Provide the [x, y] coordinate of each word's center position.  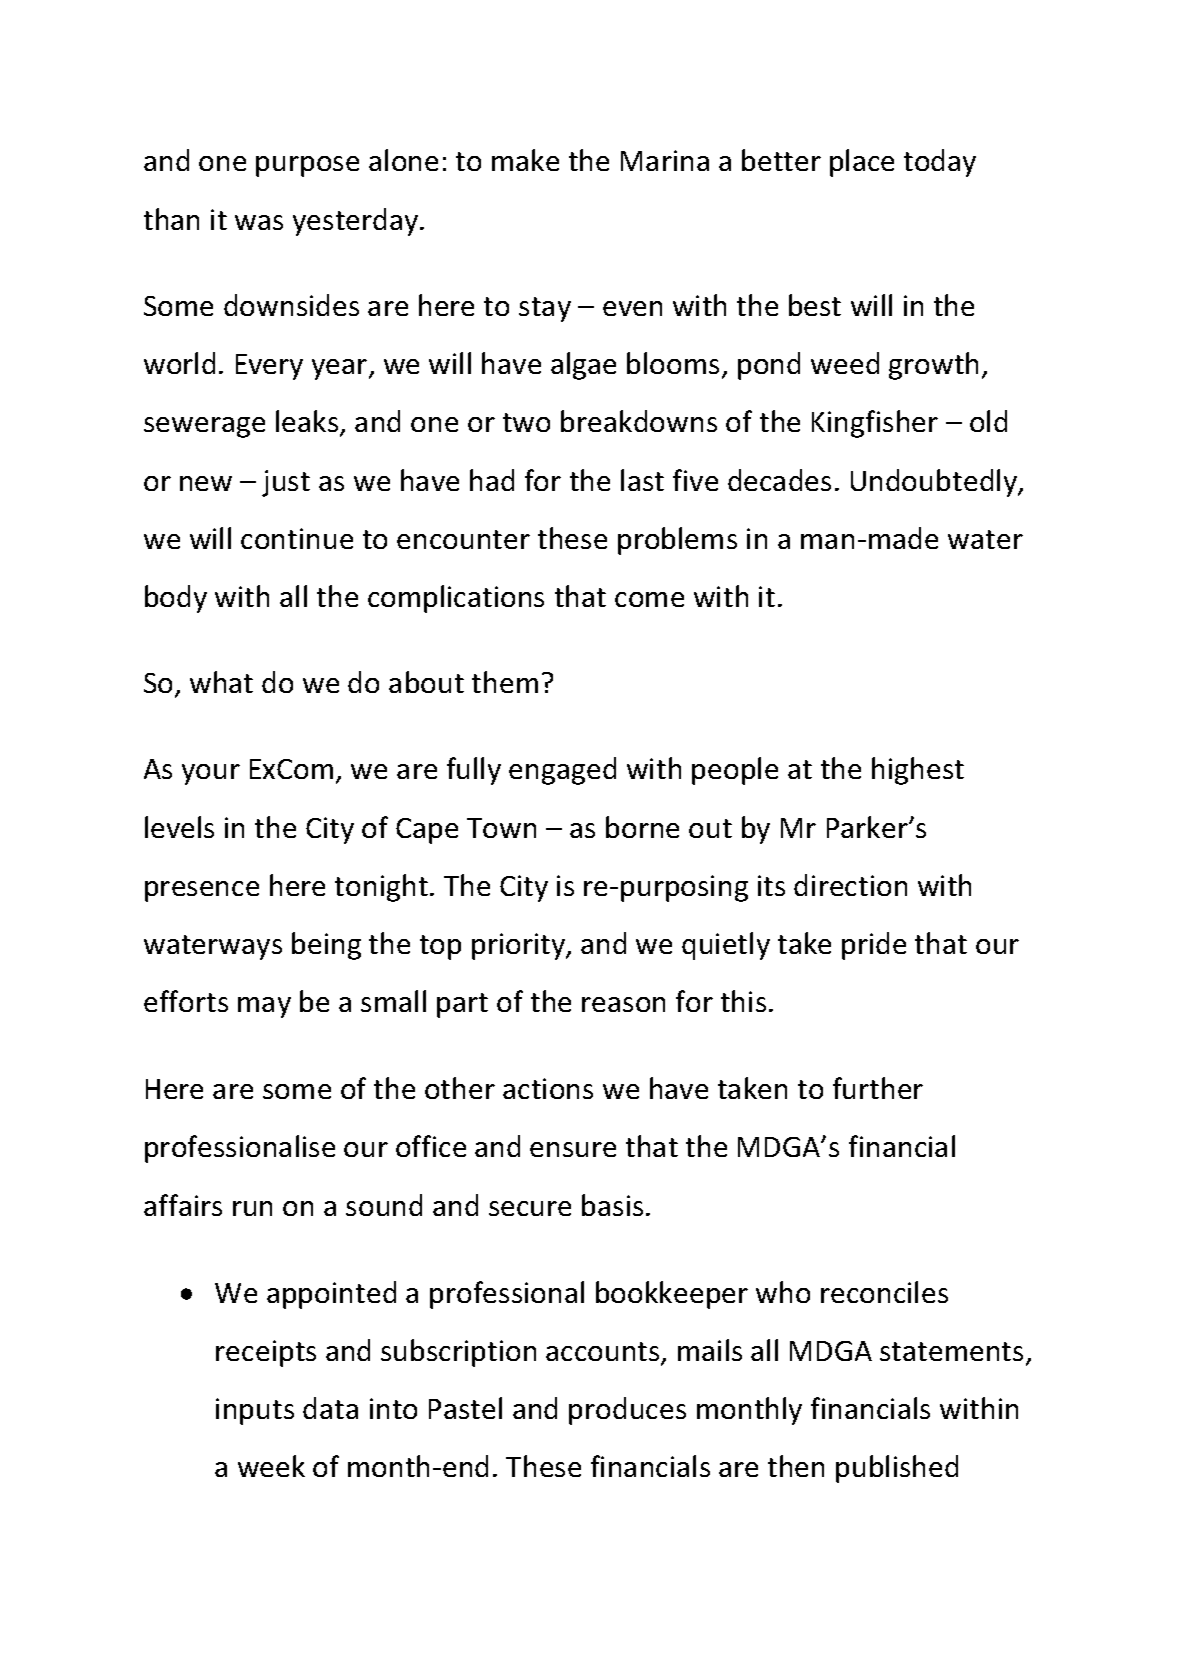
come [649, 599]
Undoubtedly [935, 483]
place [862, 163]
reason [623, 1004]
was [259, 222]
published [897, 1469]
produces [627, 1411]
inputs [255, 1411]
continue [297, 538]
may [264, 1007]
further [878, 1088]
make [525, 160]
